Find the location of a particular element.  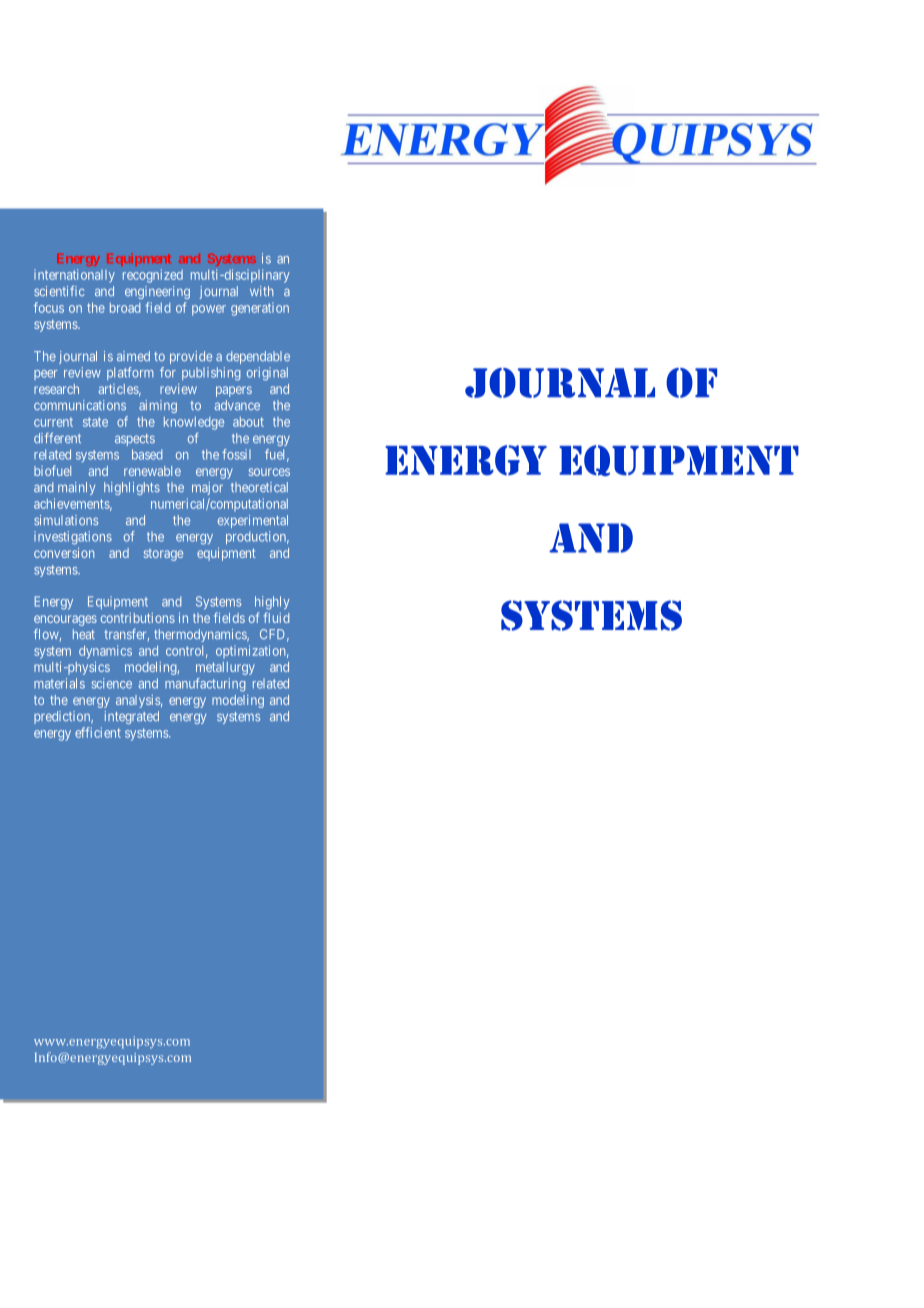

scientific is located at coordinates (59, 291).
